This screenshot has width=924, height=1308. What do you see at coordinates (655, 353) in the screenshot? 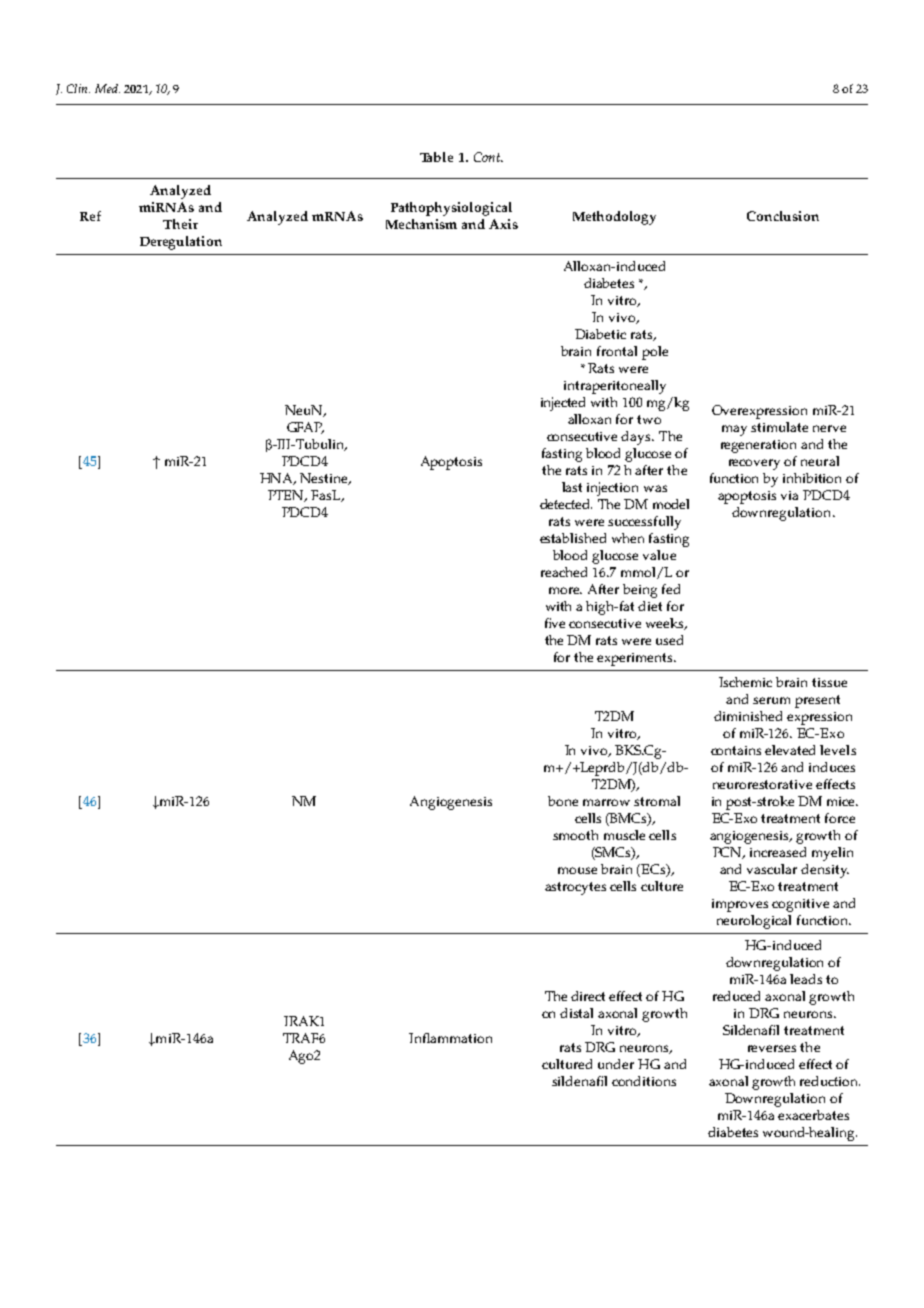
I see `pole` at bounding box center [655, 353].
